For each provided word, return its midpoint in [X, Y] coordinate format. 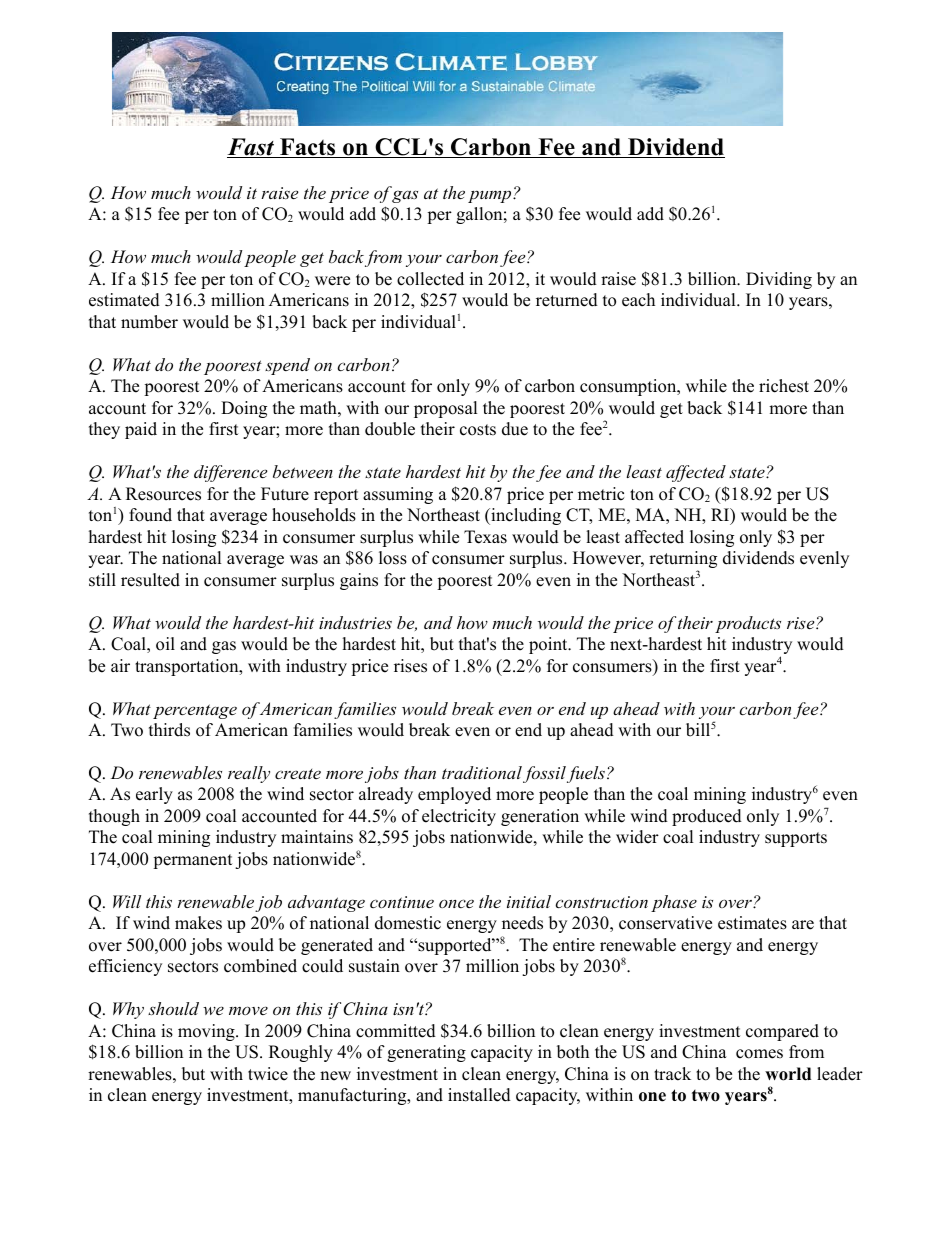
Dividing [779, 280]
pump [491, 196]
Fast [252, 148]
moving [207, 1032]
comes [759, 1054]
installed [479, 1095]
